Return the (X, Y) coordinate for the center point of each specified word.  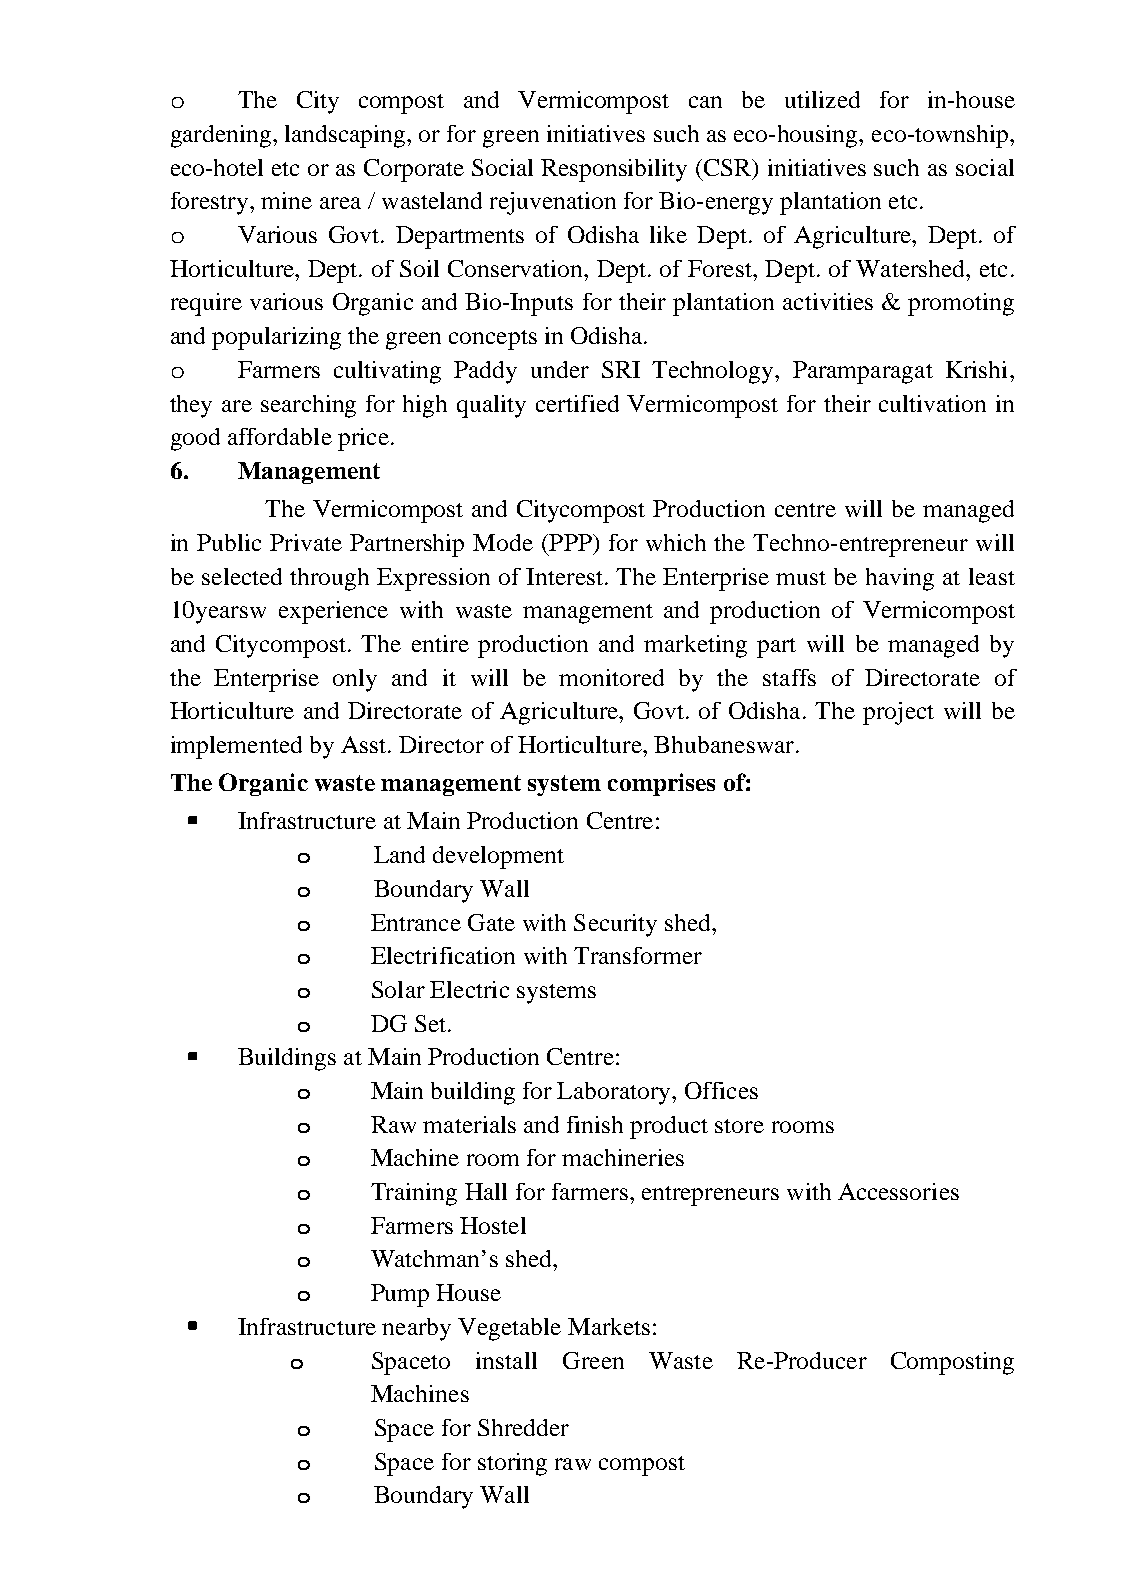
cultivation (932, 403)
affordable (280, 436)
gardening (221, 136)
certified (577, 403)
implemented (236, 747)
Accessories (898, 1191)
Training (414, 1194)
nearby (416, 1329)
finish (595, 1124)
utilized (822, 99)
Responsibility (614, 170)
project (898, 713)
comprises (661, 784)
